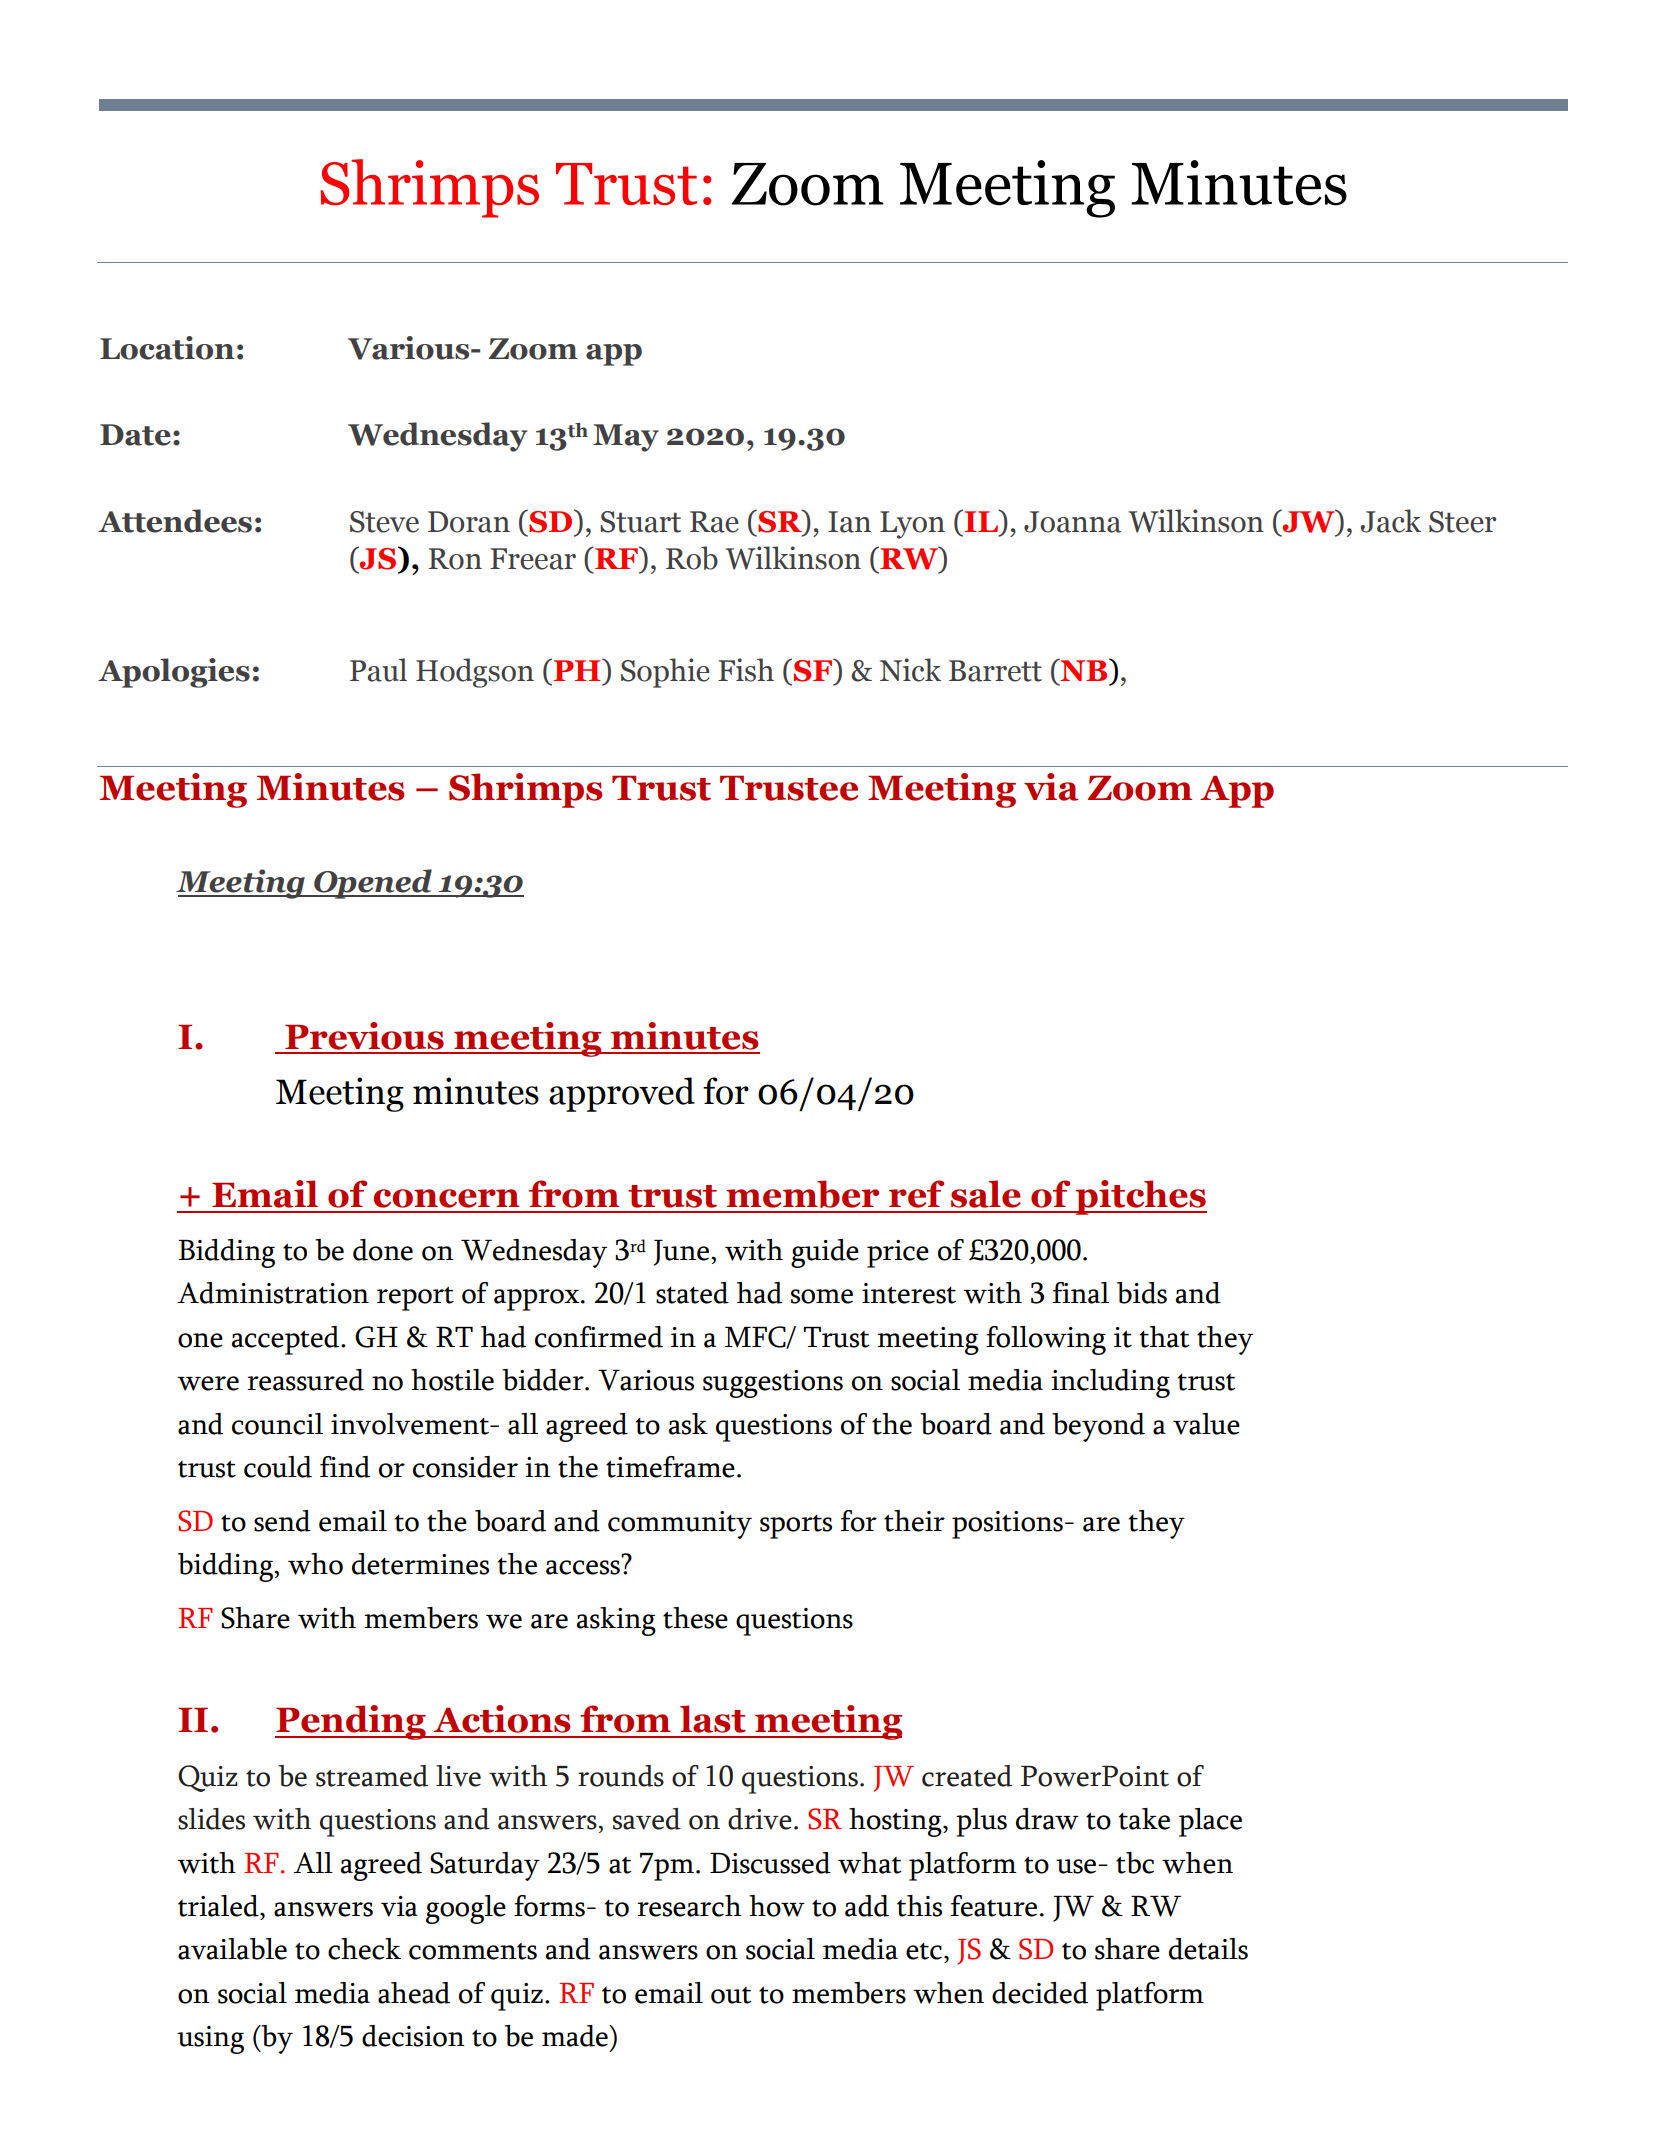  What do you see at coordinates (1208, 1949) in the image?
I see `details` at bounding box center [1208, 1949].
